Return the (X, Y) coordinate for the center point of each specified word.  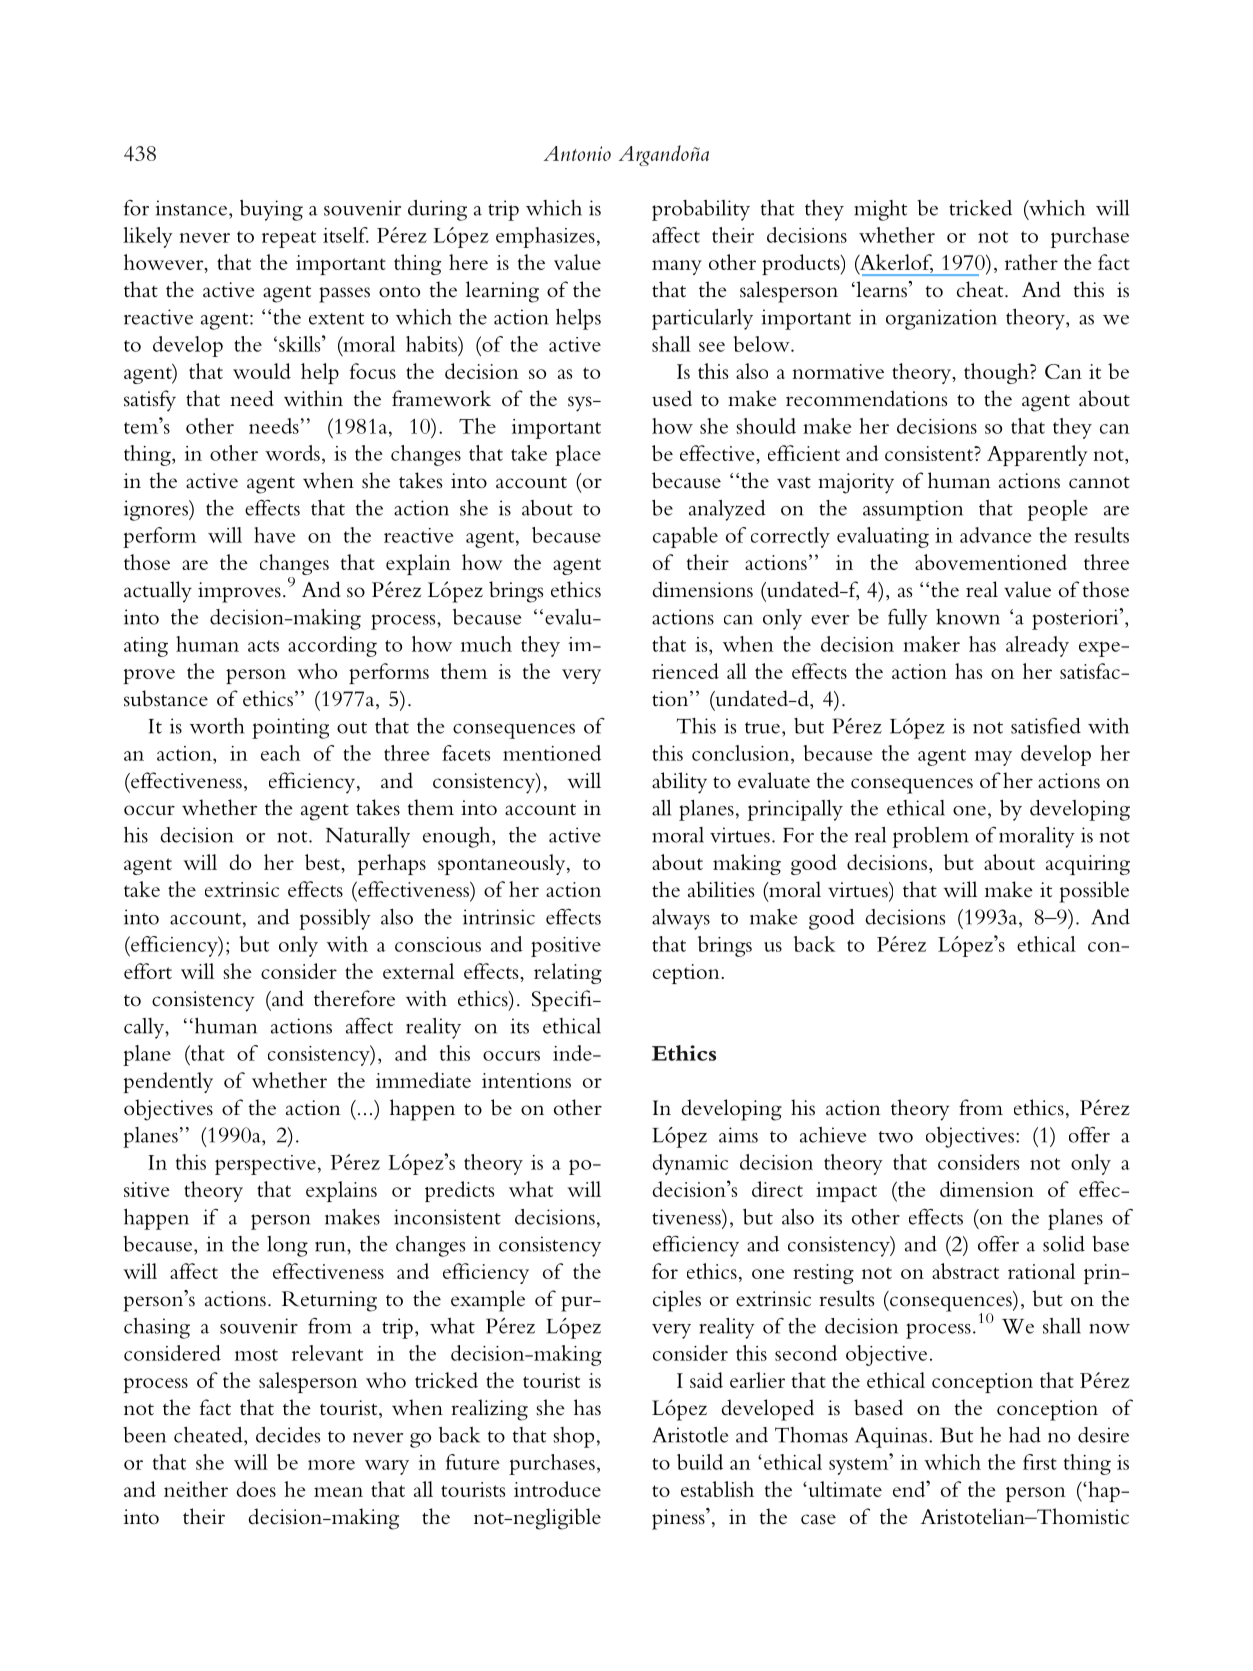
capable (685, 537)
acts (263, 646)
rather (1031, 262)
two (896, 1137)
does (256, 1489)
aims (738, 1135)
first (1040, 1462)
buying (271, 210)
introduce (557, 1489)
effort (148, 971)
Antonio (577, 153)
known (968, 617)
